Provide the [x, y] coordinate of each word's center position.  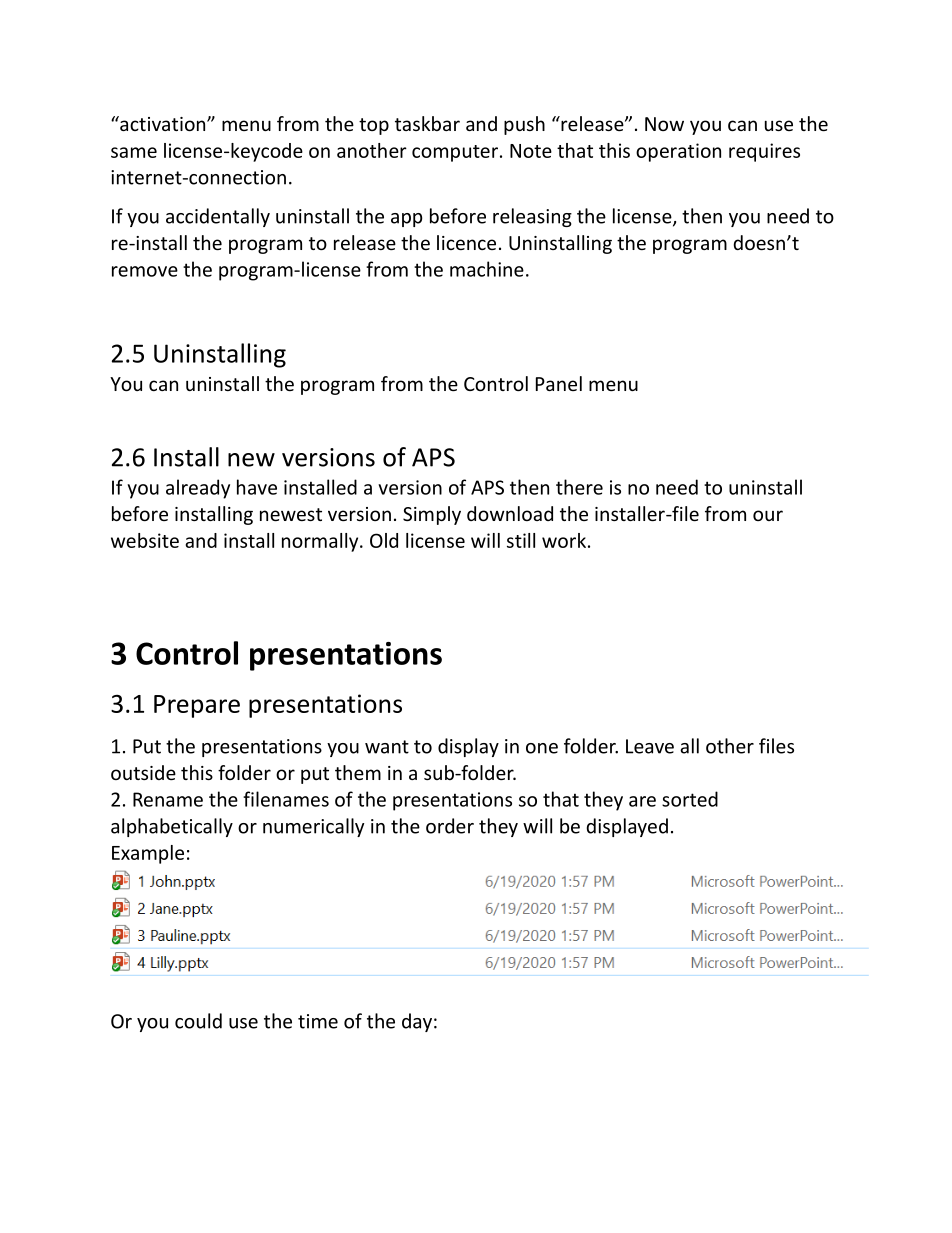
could [198, 1021]
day [417, 1022]
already [198, 489]
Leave [650, 746]
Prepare [197, 706]
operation [678, 152]
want [387, 747]
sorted [690, 799]
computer [455, 153]
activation [163, 123]
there [579, 487]
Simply [432, 515]
